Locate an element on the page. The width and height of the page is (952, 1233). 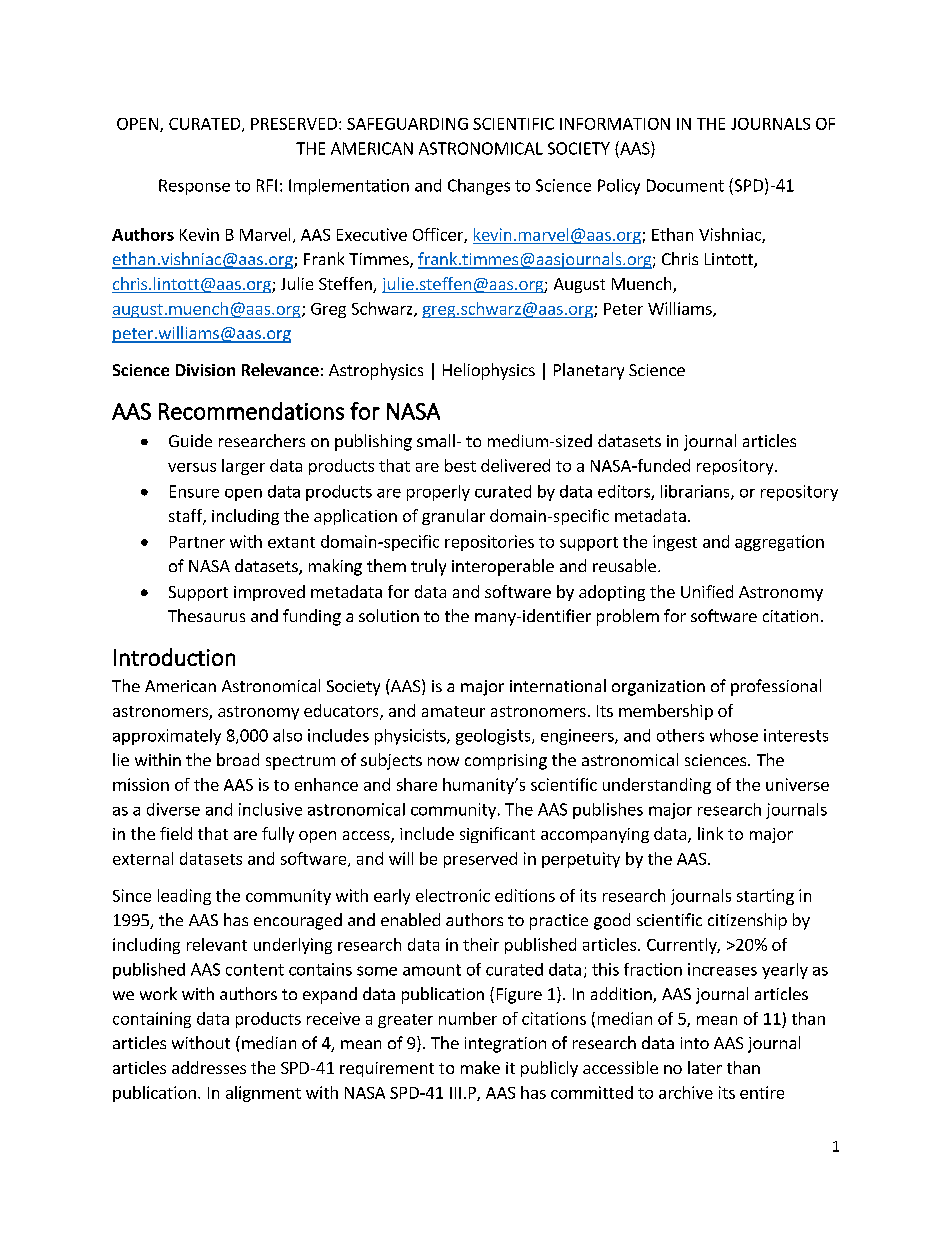
amateur is located at coordinates (453, 711).
